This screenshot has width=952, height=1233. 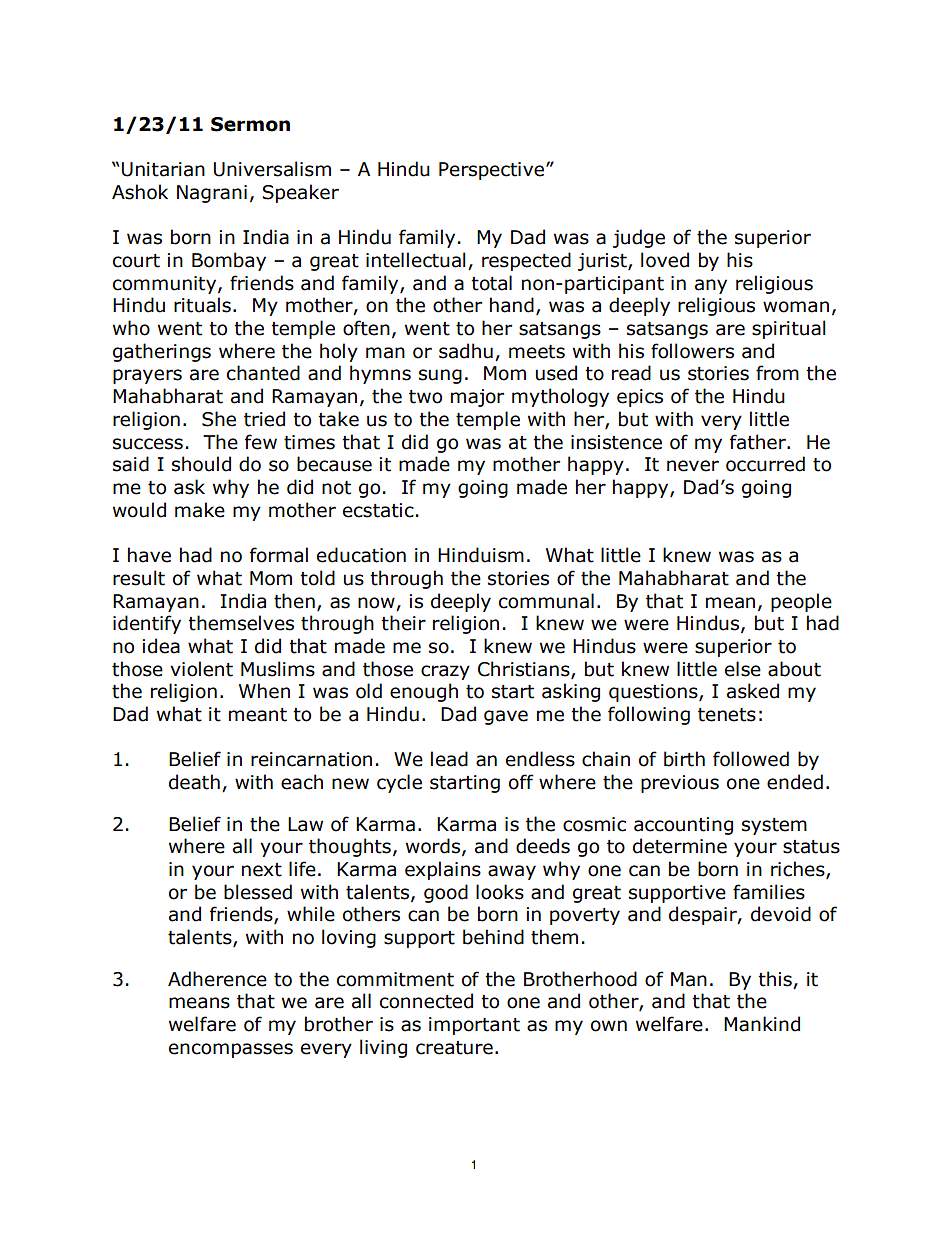 I want to click on Perspective, so click(x=493, y=171).
